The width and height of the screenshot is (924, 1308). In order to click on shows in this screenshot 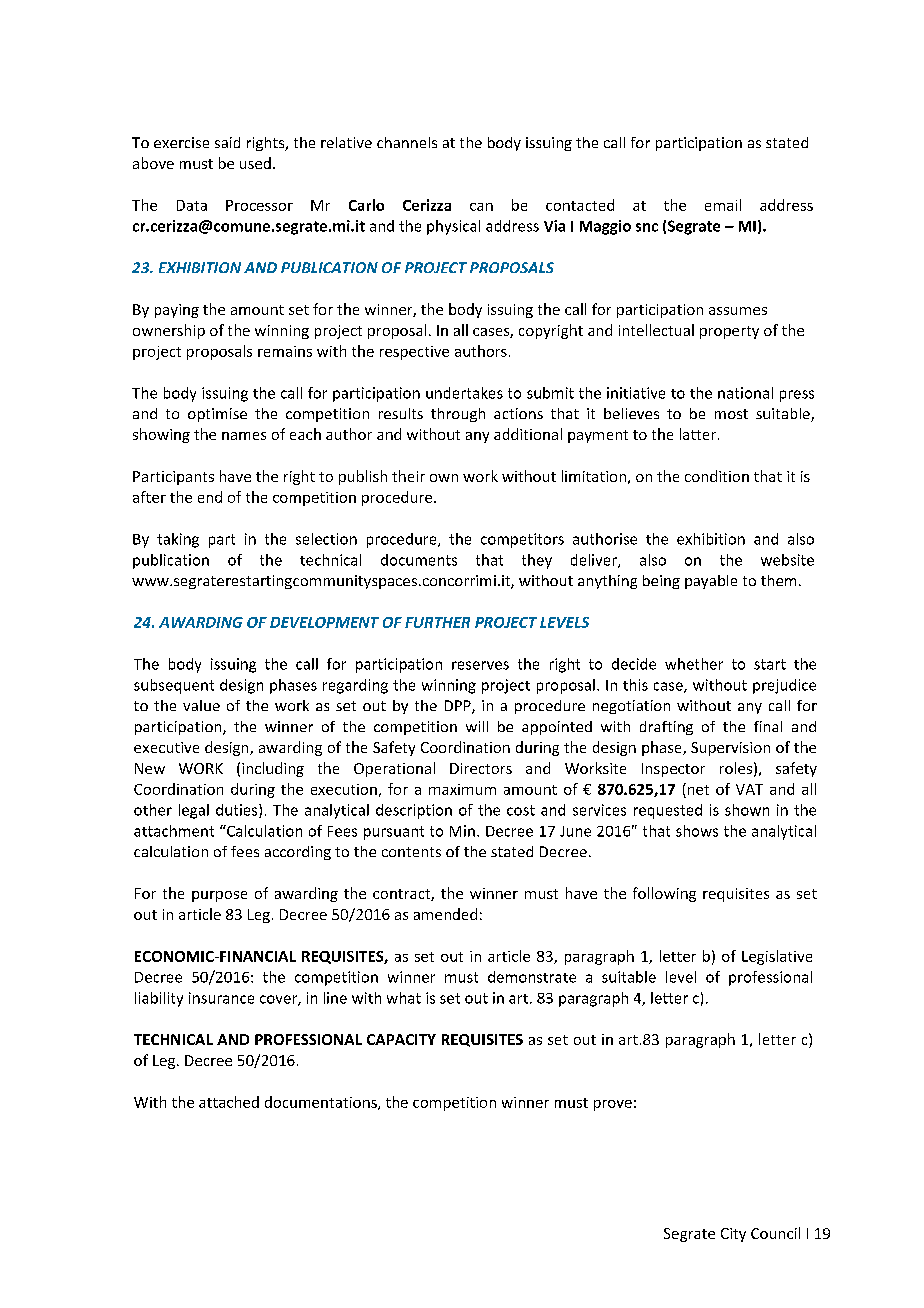, I will do `click(697, 831)`.
